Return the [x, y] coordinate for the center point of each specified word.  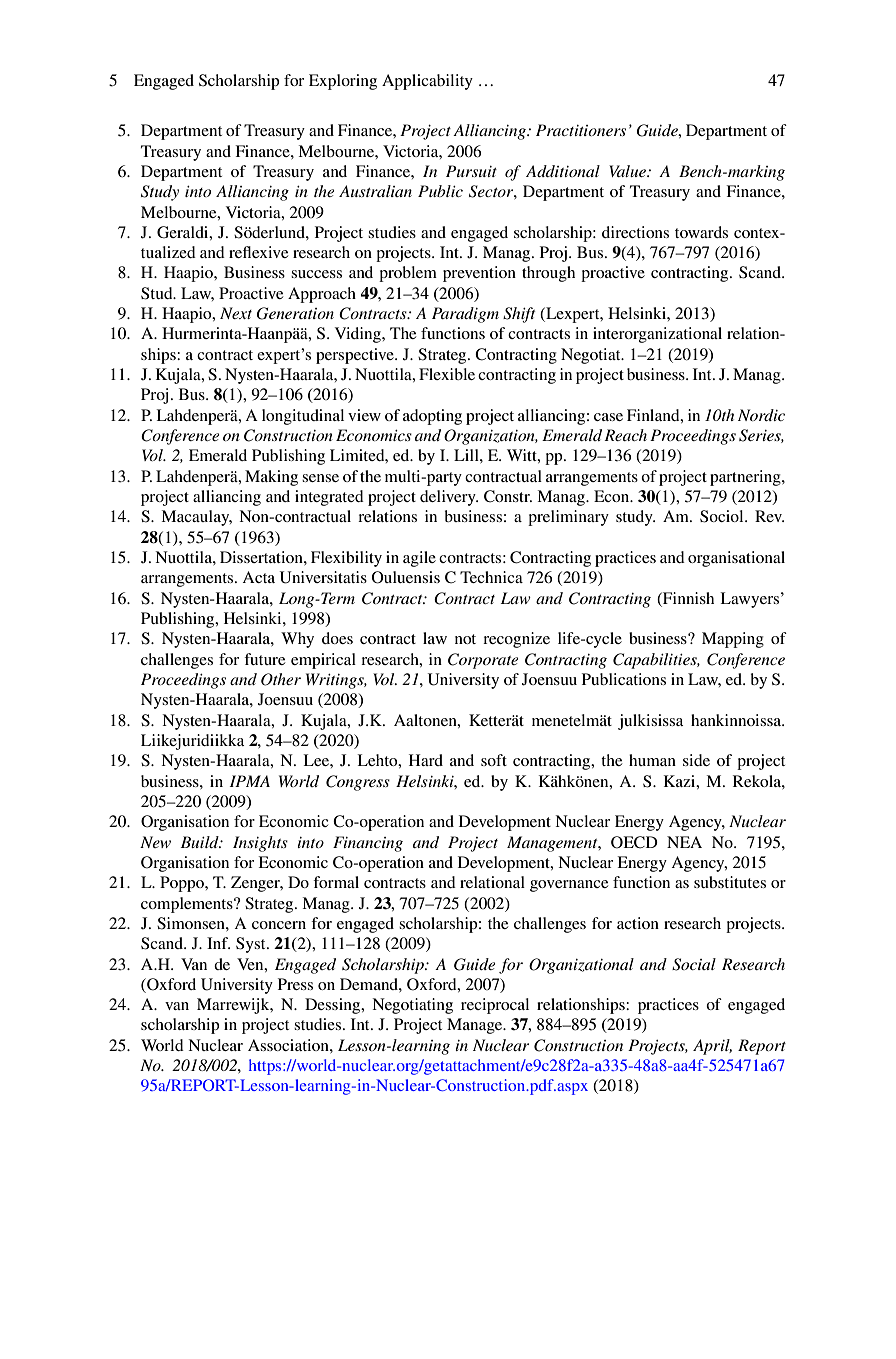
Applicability [427, 82]
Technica [491, 577]
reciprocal [495, 1006]
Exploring [343, 82]
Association [289, 1045]
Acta [258, 577]
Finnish [687, 598]
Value [628, 171]
